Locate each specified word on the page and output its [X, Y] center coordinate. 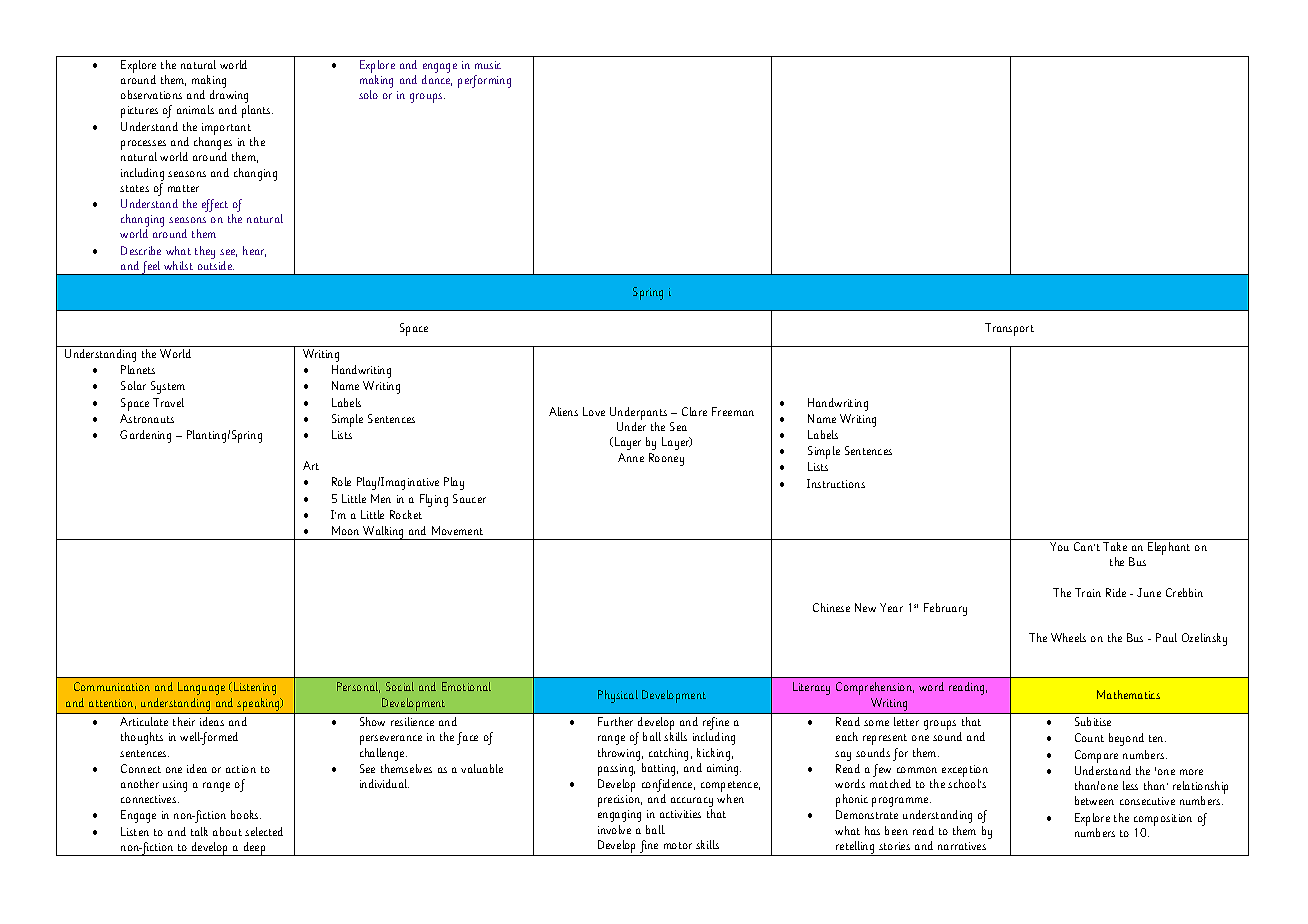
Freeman [733, 411]
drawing [228, 98]
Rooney [666, 459]
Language [201, 688]
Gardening [145, 436]
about [227, 831]
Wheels [1068, 637]
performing [484, 81]
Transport [1009, 329]
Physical [618, 696]
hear [254, 251]
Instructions [836, 483]
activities [680, 814]
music [488, 65]
